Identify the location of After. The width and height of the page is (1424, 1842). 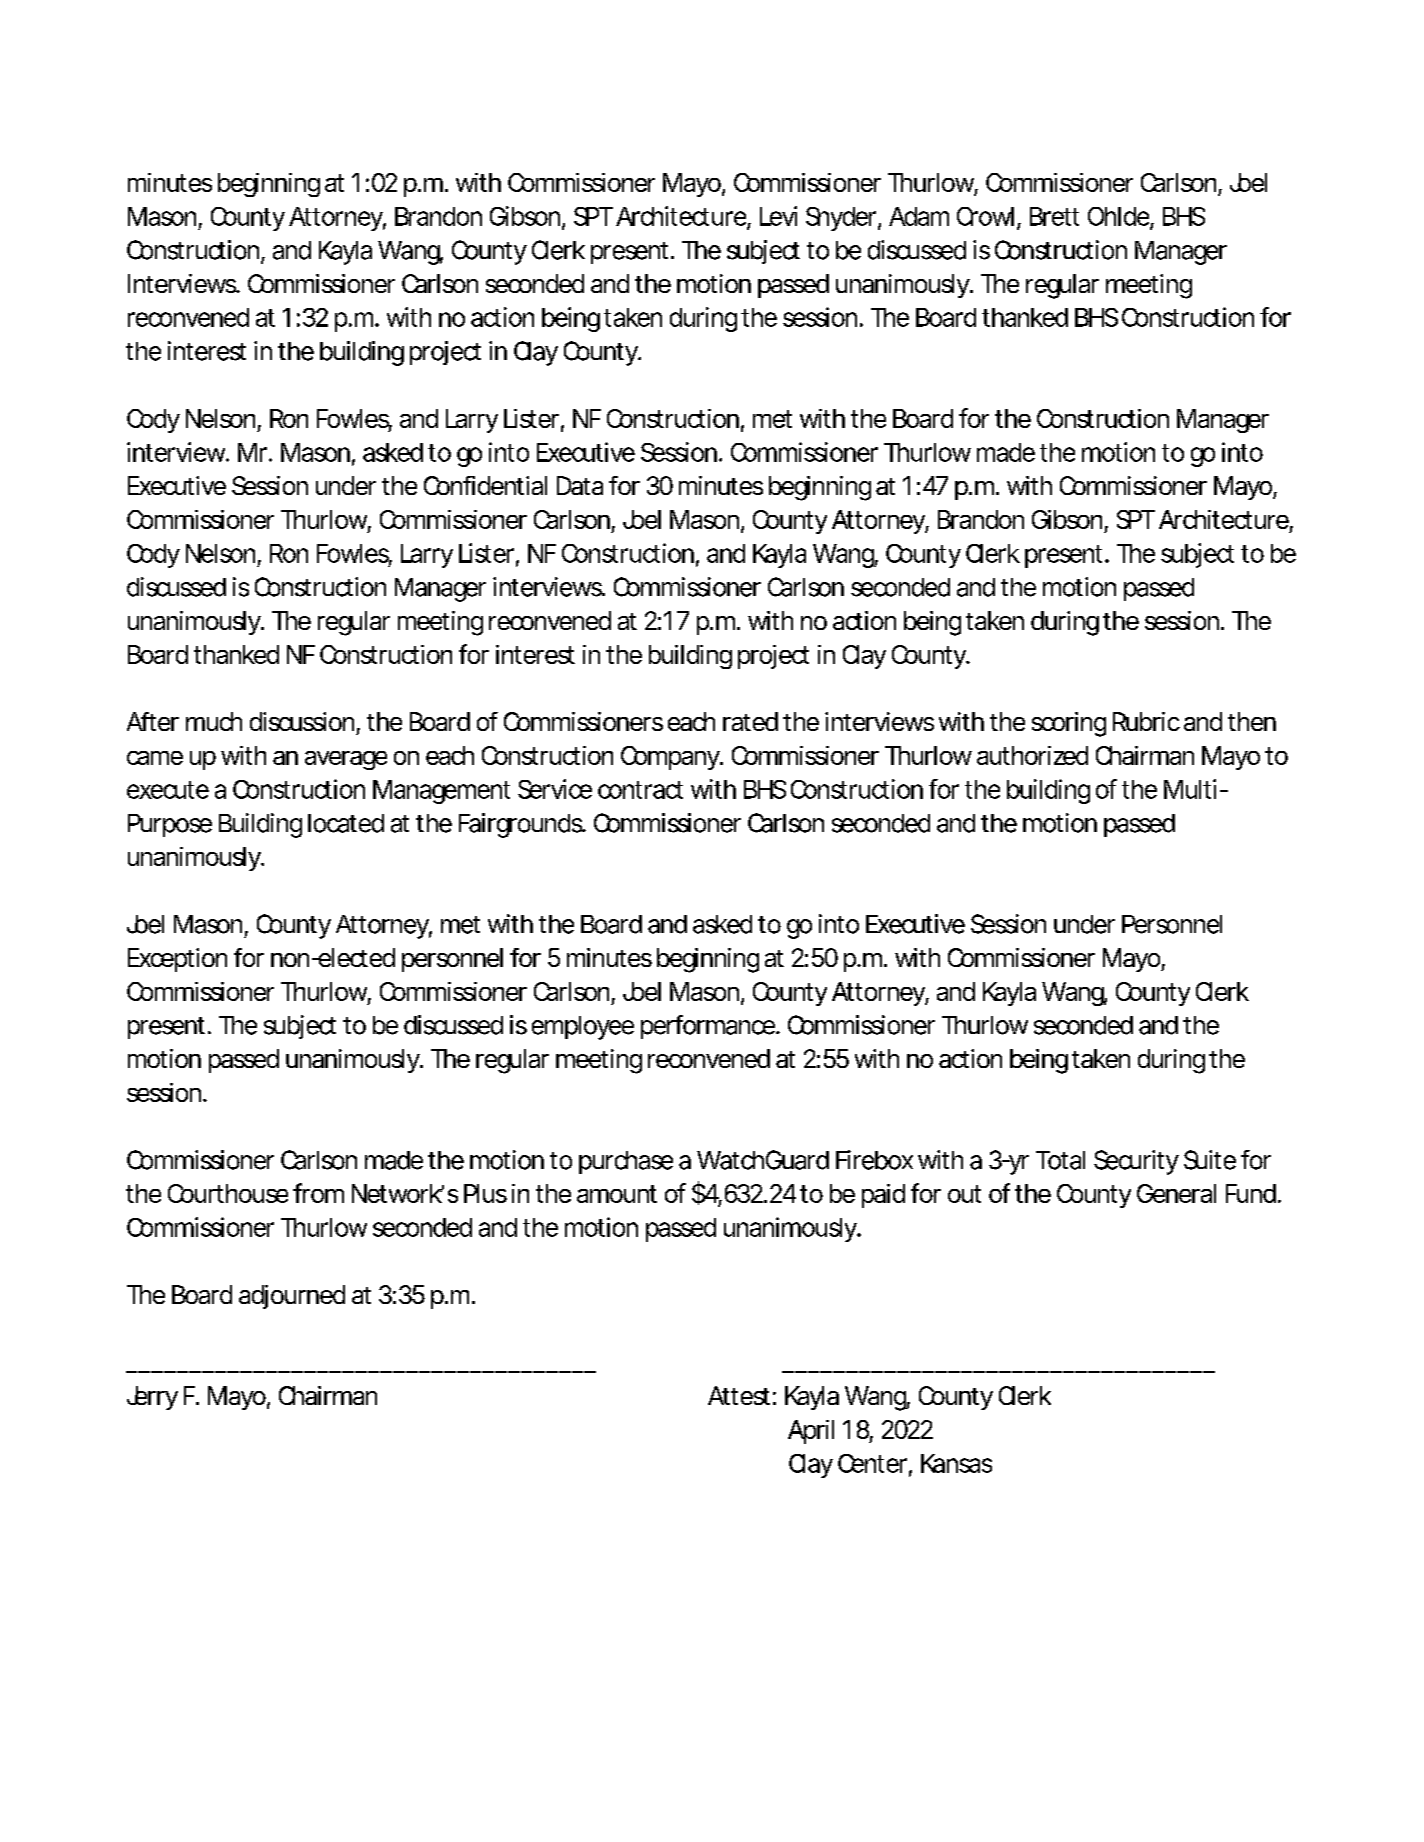
(153, 721).
